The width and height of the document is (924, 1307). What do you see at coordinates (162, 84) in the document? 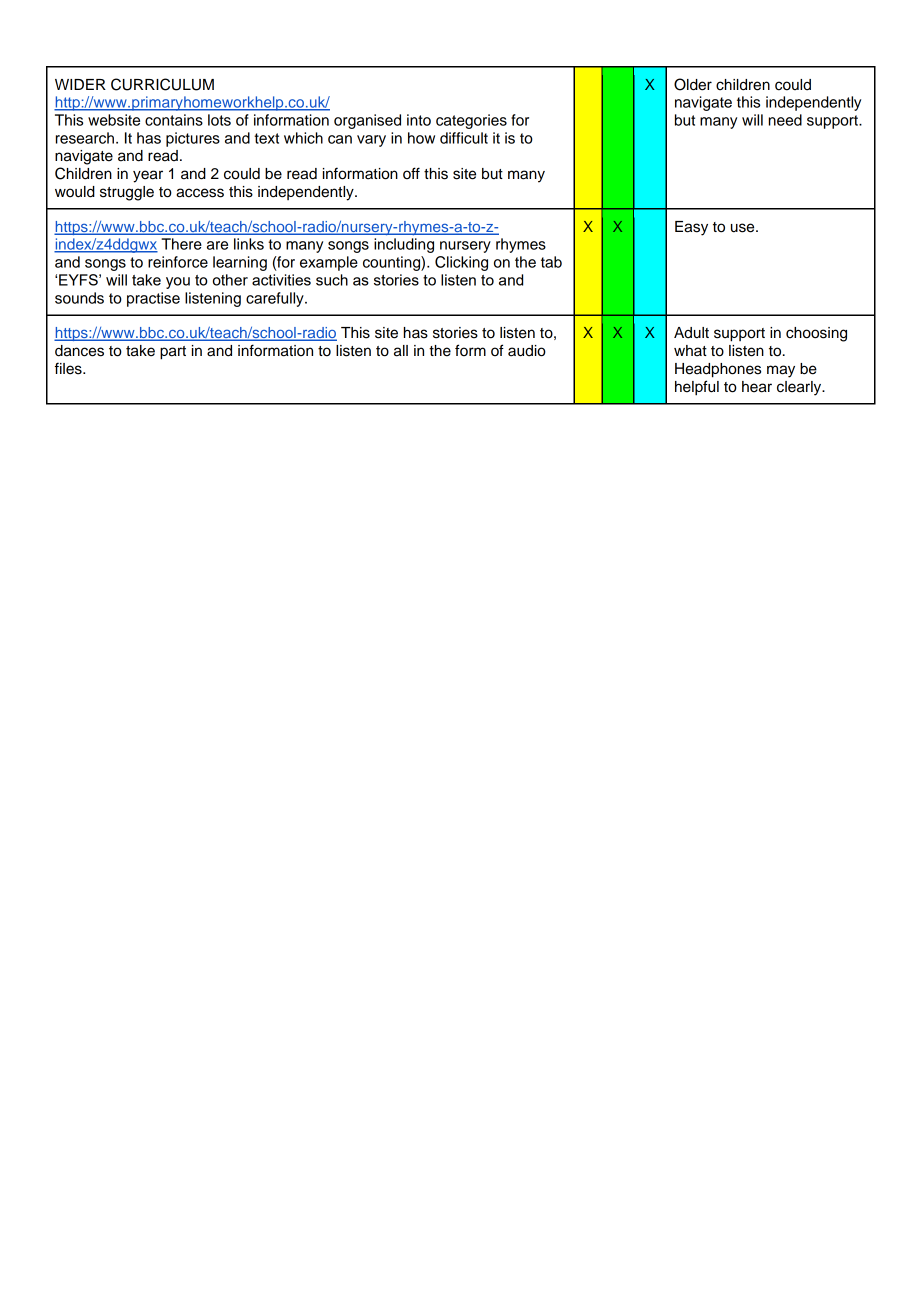
I see `CURRICULUM` at bounding box center [162, 84].
